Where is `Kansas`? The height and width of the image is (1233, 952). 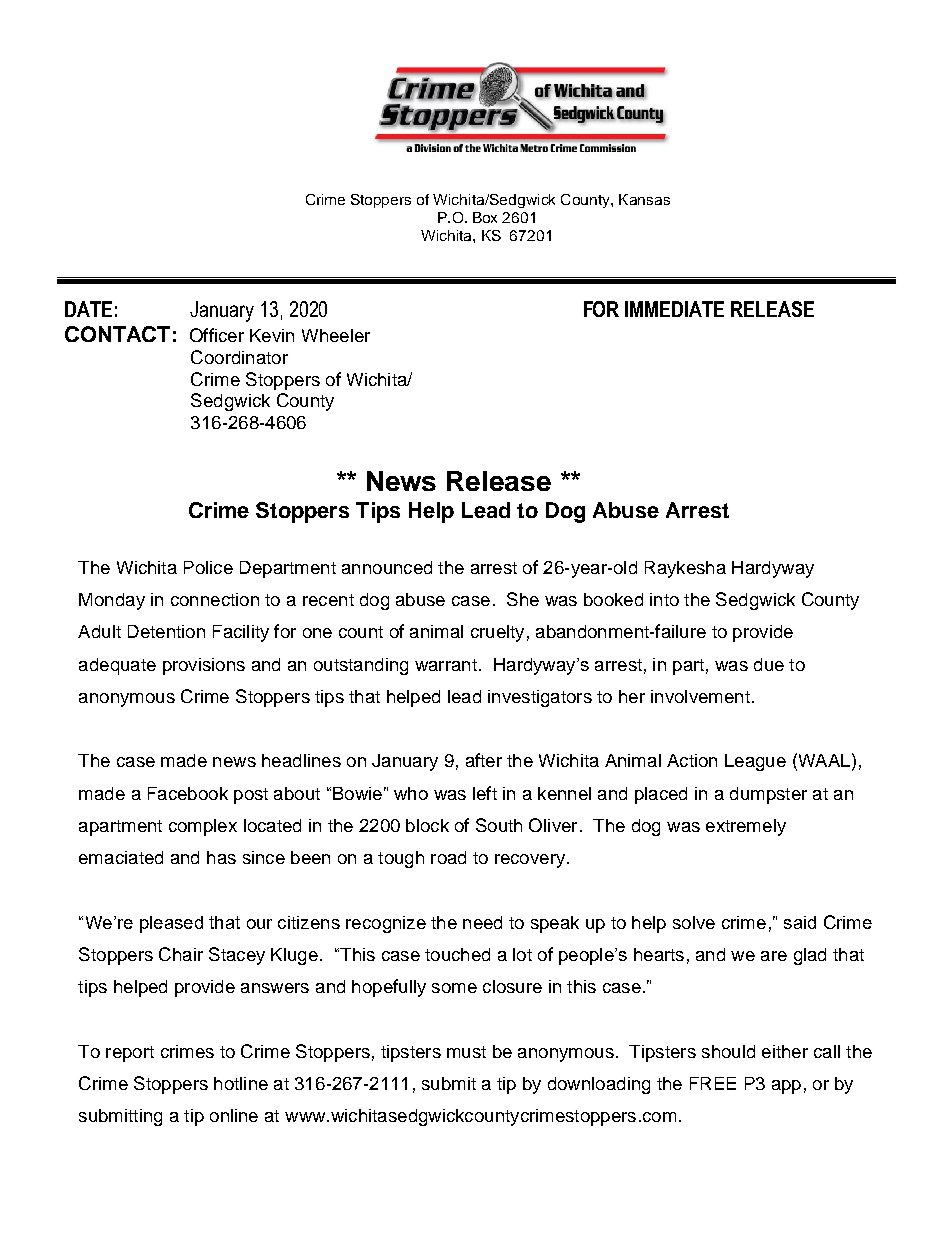 Kansas is located at coordinates (644, 199).
